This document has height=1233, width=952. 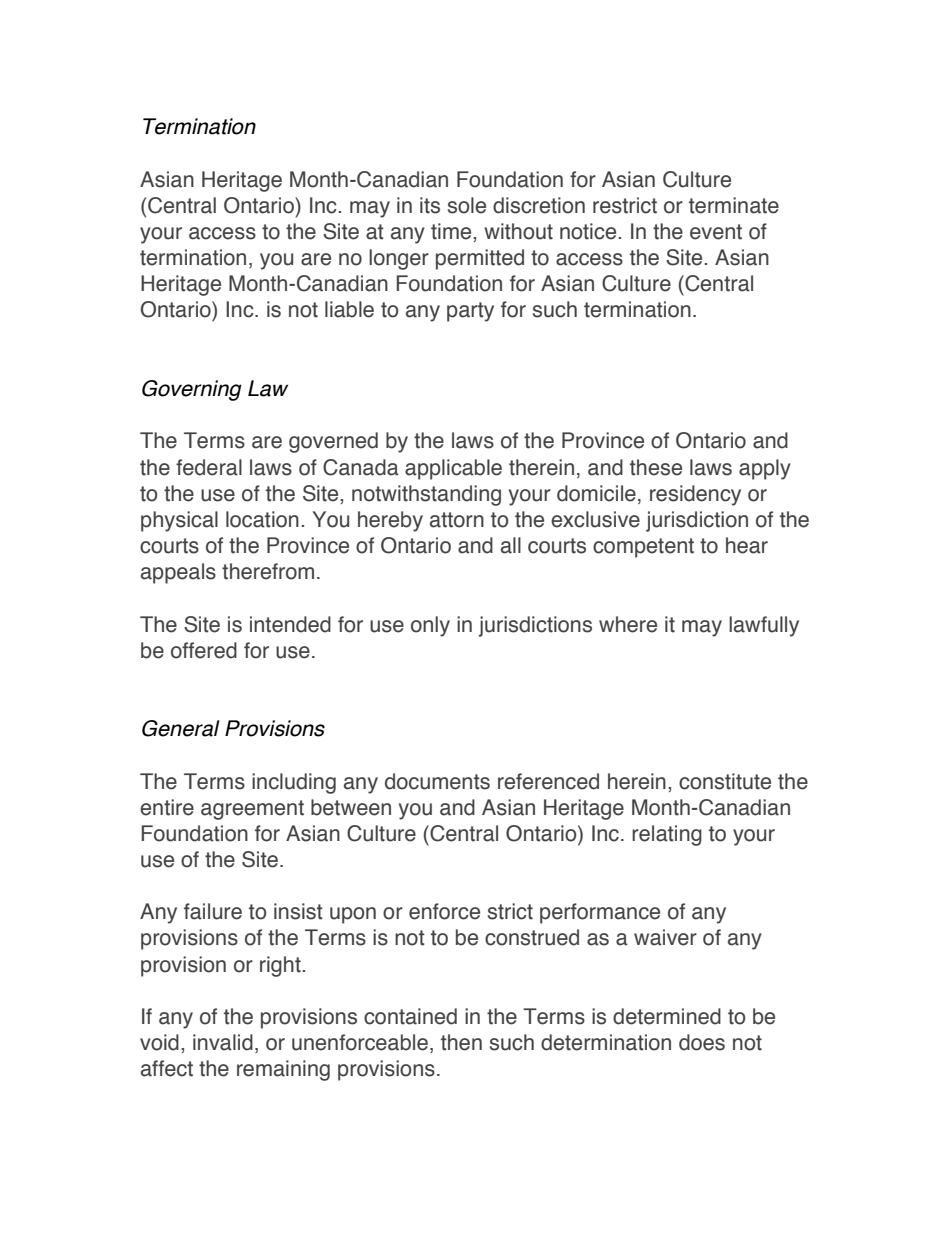 What do you see at coordinates (426, 495) in the document?
I see `notwithstanding` at bounding box center [426, 495].
